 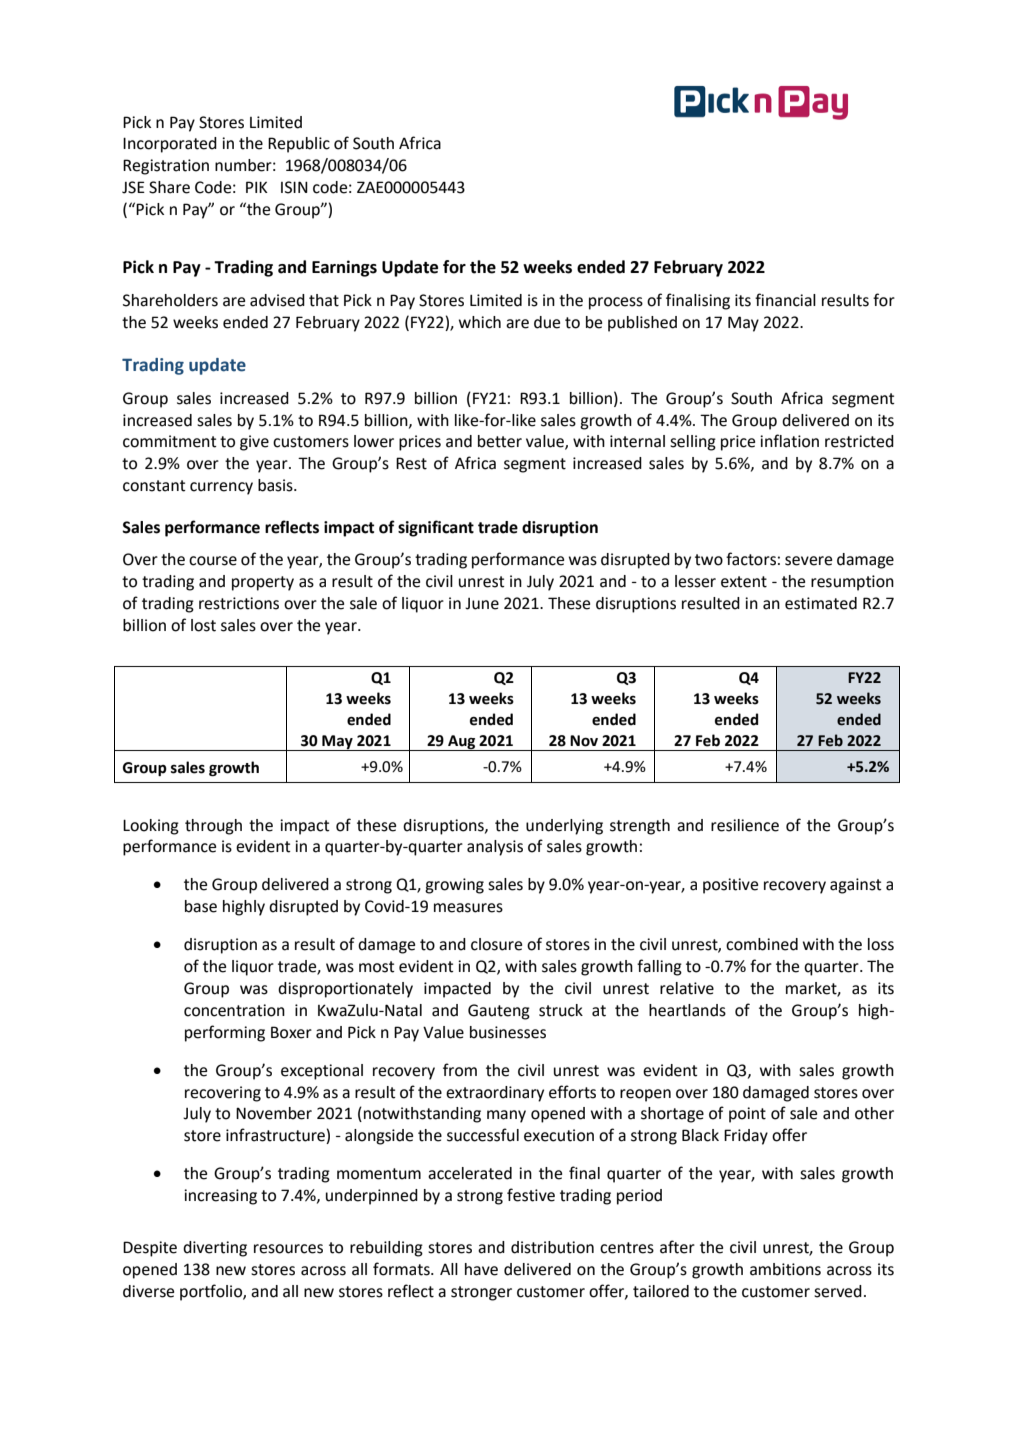 I want to click on financial, so click(x=785, y=300).
